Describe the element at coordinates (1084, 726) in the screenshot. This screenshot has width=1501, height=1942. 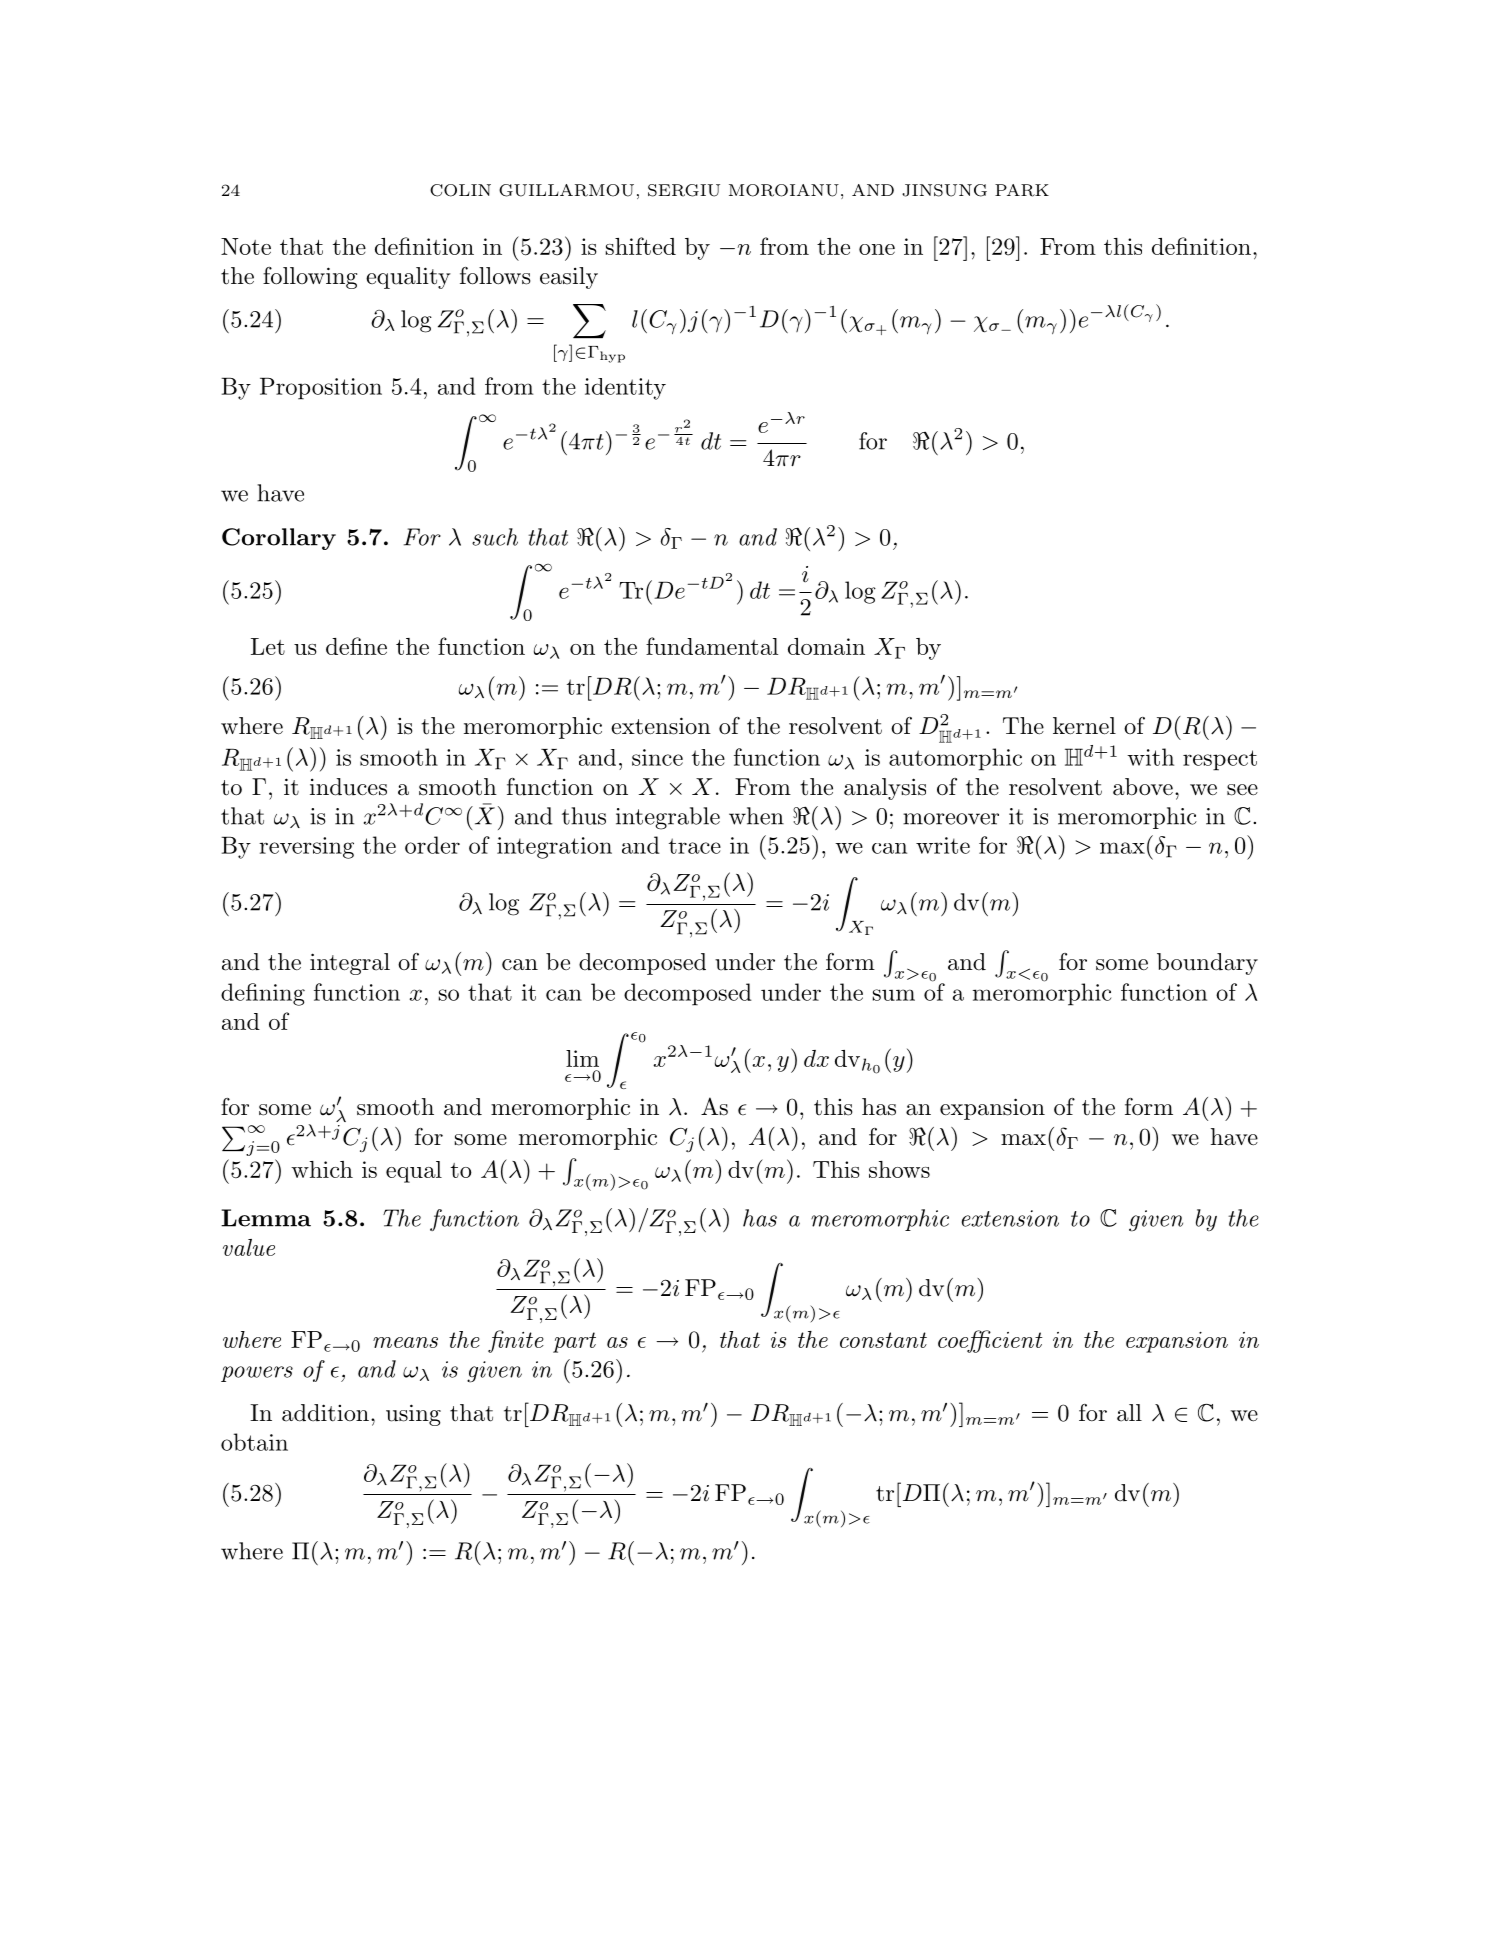
I see `kernel` at that location.
